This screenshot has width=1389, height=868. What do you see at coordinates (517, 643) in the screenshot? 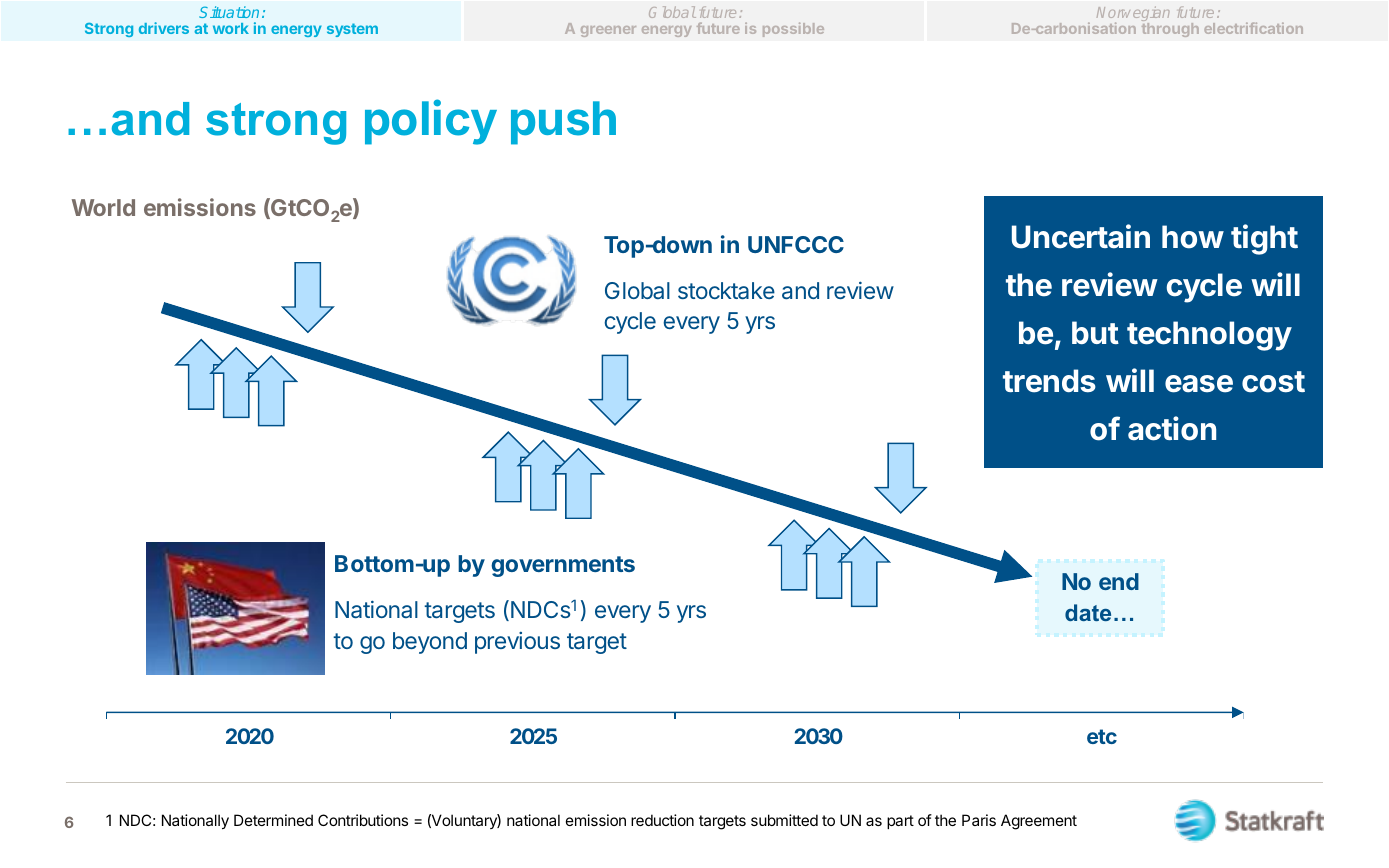
I see `previous` at bounding box center [517, 643].
